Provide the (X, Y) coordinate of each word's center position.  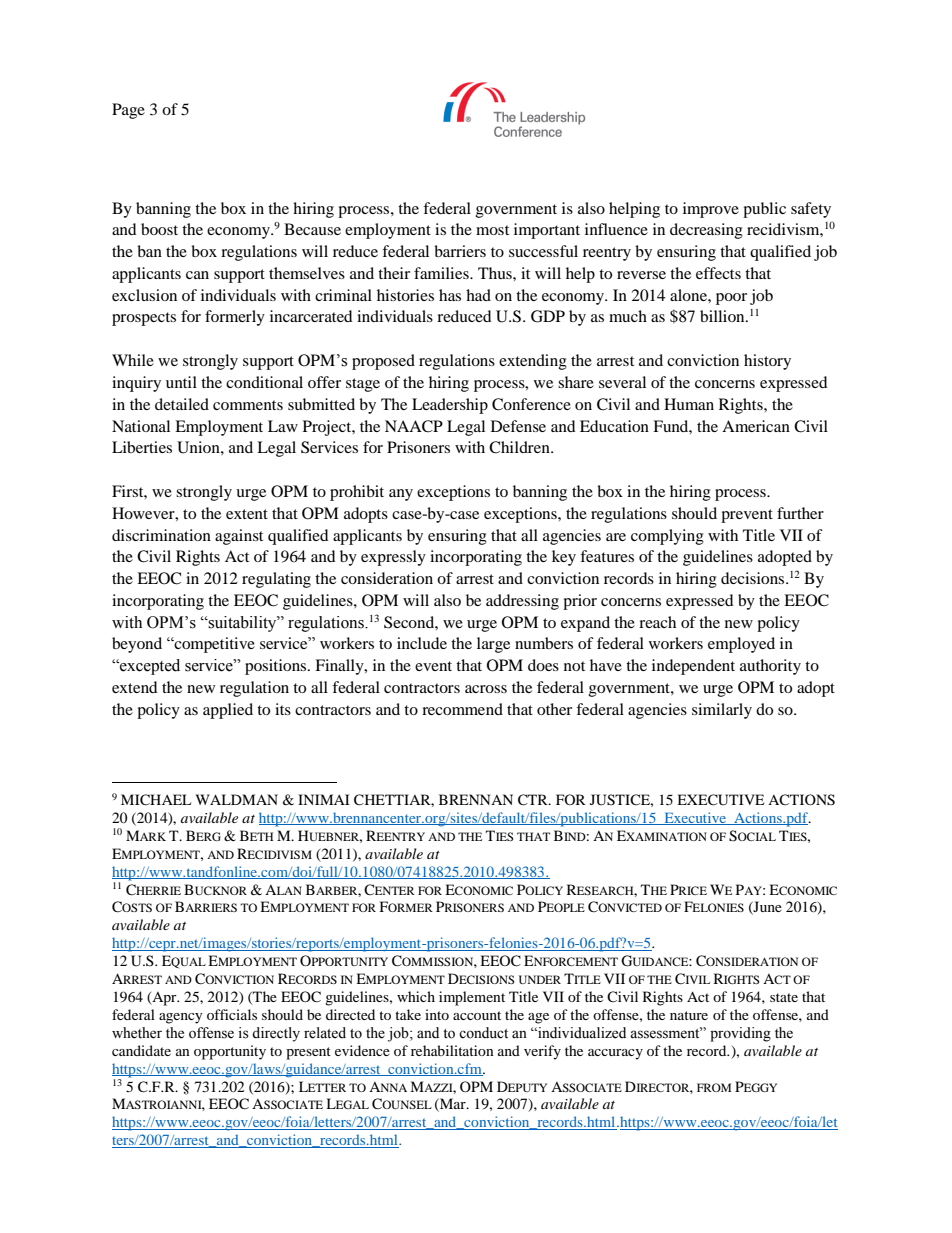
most (492, 230)
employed (741, 645)
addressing (522, 602)
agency (181, 1018)
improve (711, 210)
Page (128, 111)
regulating (276, 580)
